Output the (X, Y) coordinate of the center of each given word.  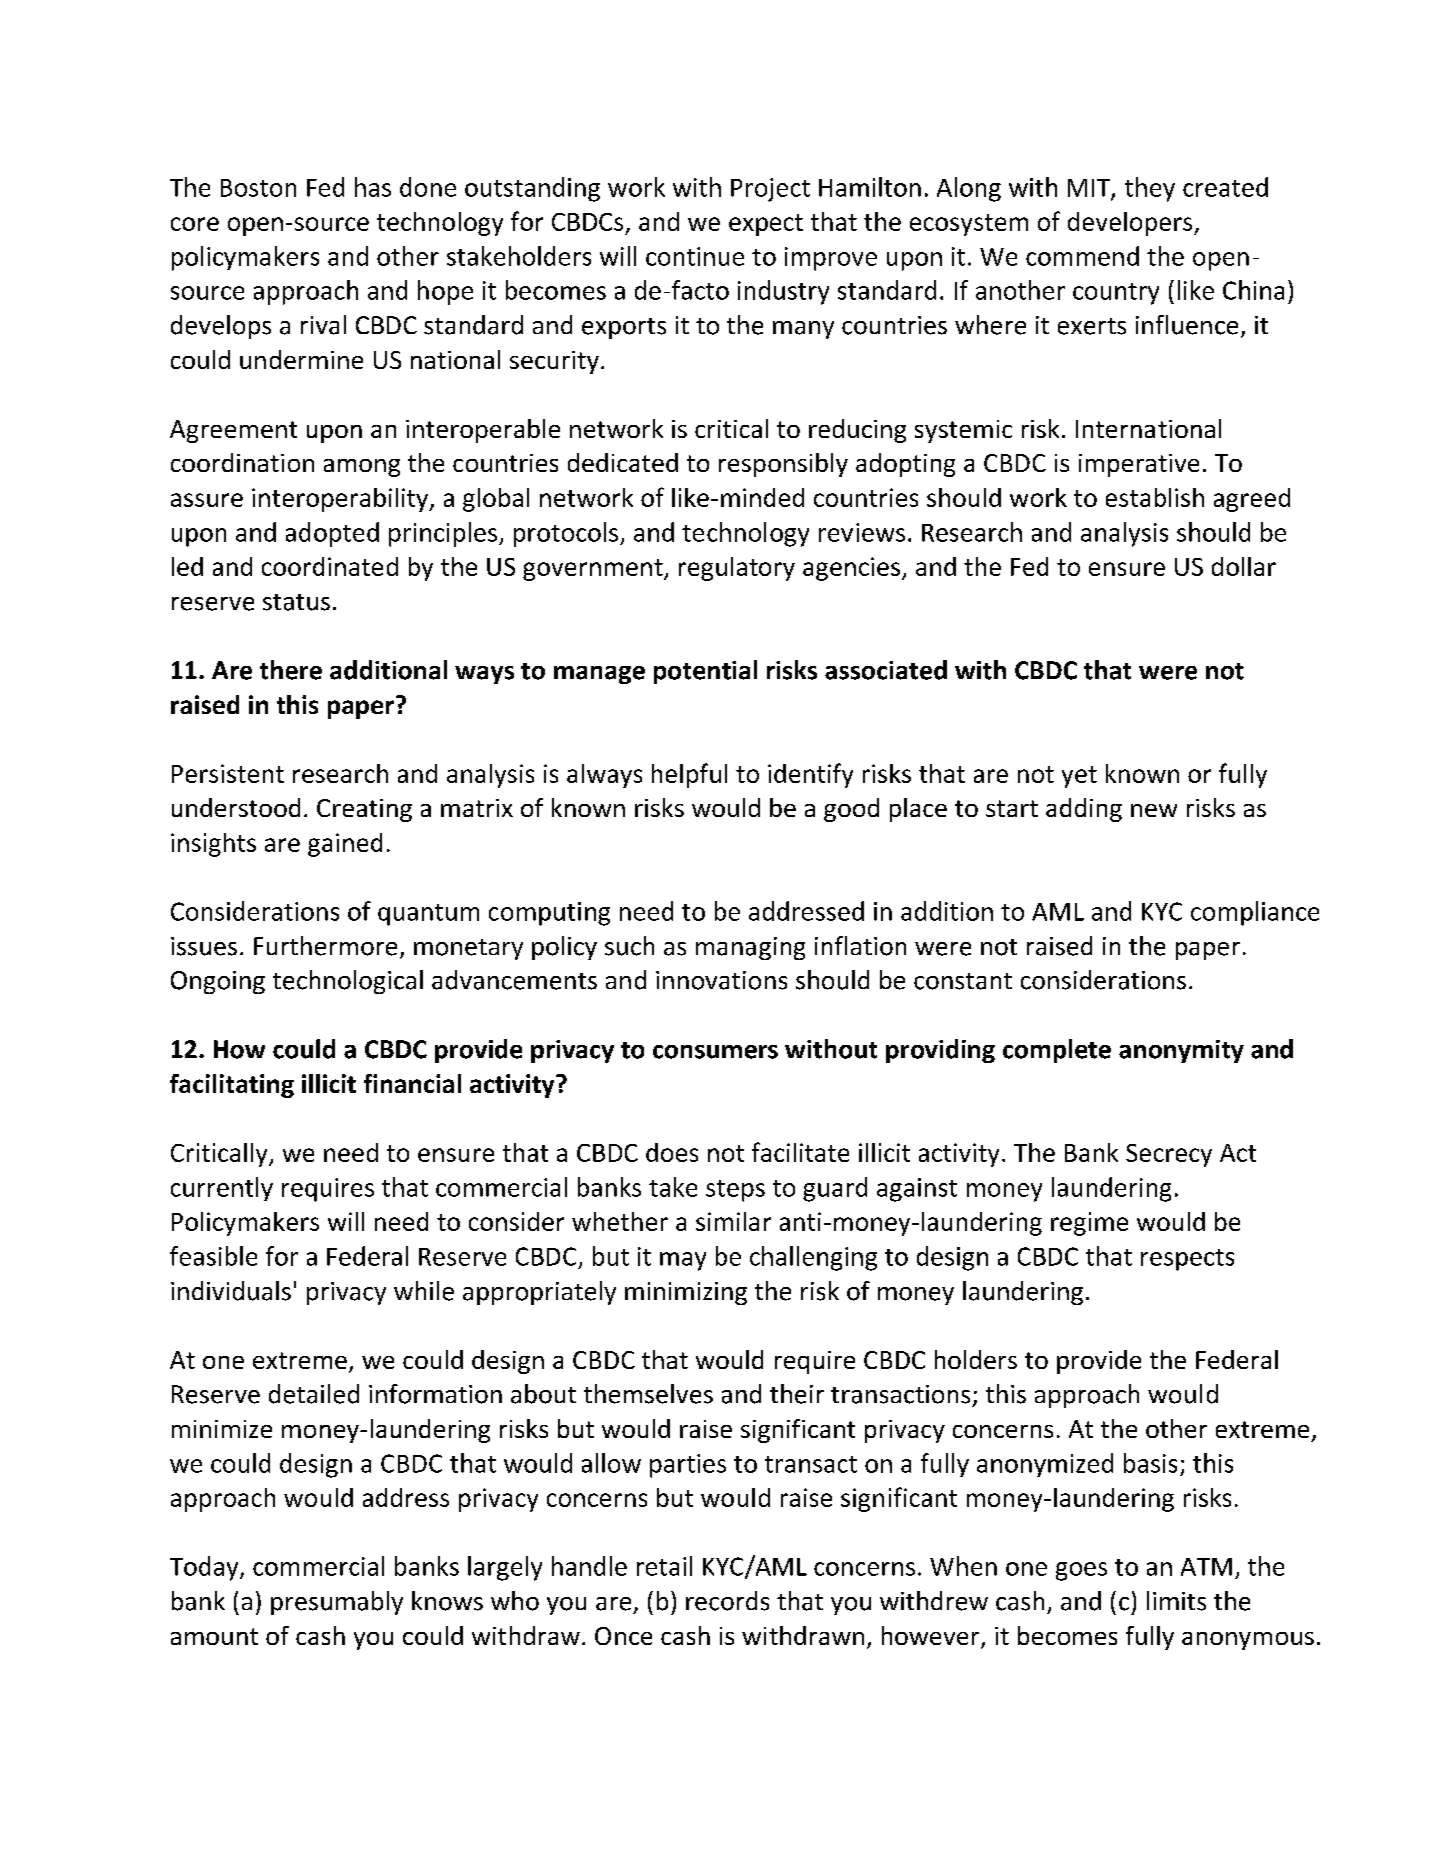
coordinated (330, 566)
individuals (231, 1291)
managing (750, 948)
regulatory (737, 569)
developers (1131, 224)
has (373, 187)
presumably (337, 1603)
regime (1089, 1224)
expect (766, 225)
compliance (1255, 913)
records (727, 1601)
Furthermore (325, 946)
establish (1155, 497)
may (683, 1261)
